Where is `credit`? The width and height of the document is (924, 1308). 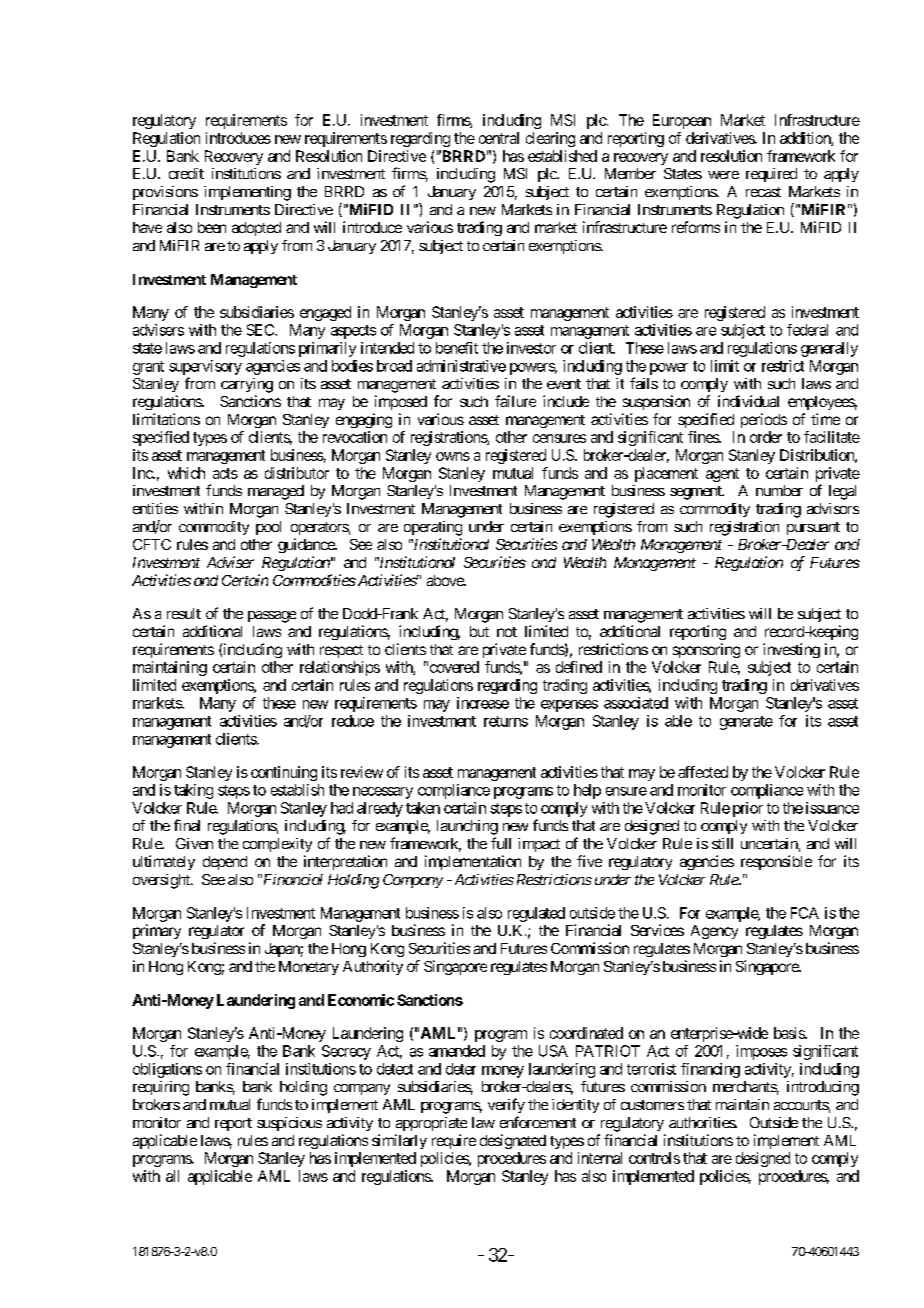
credit is located at coordinates (186, 173).
